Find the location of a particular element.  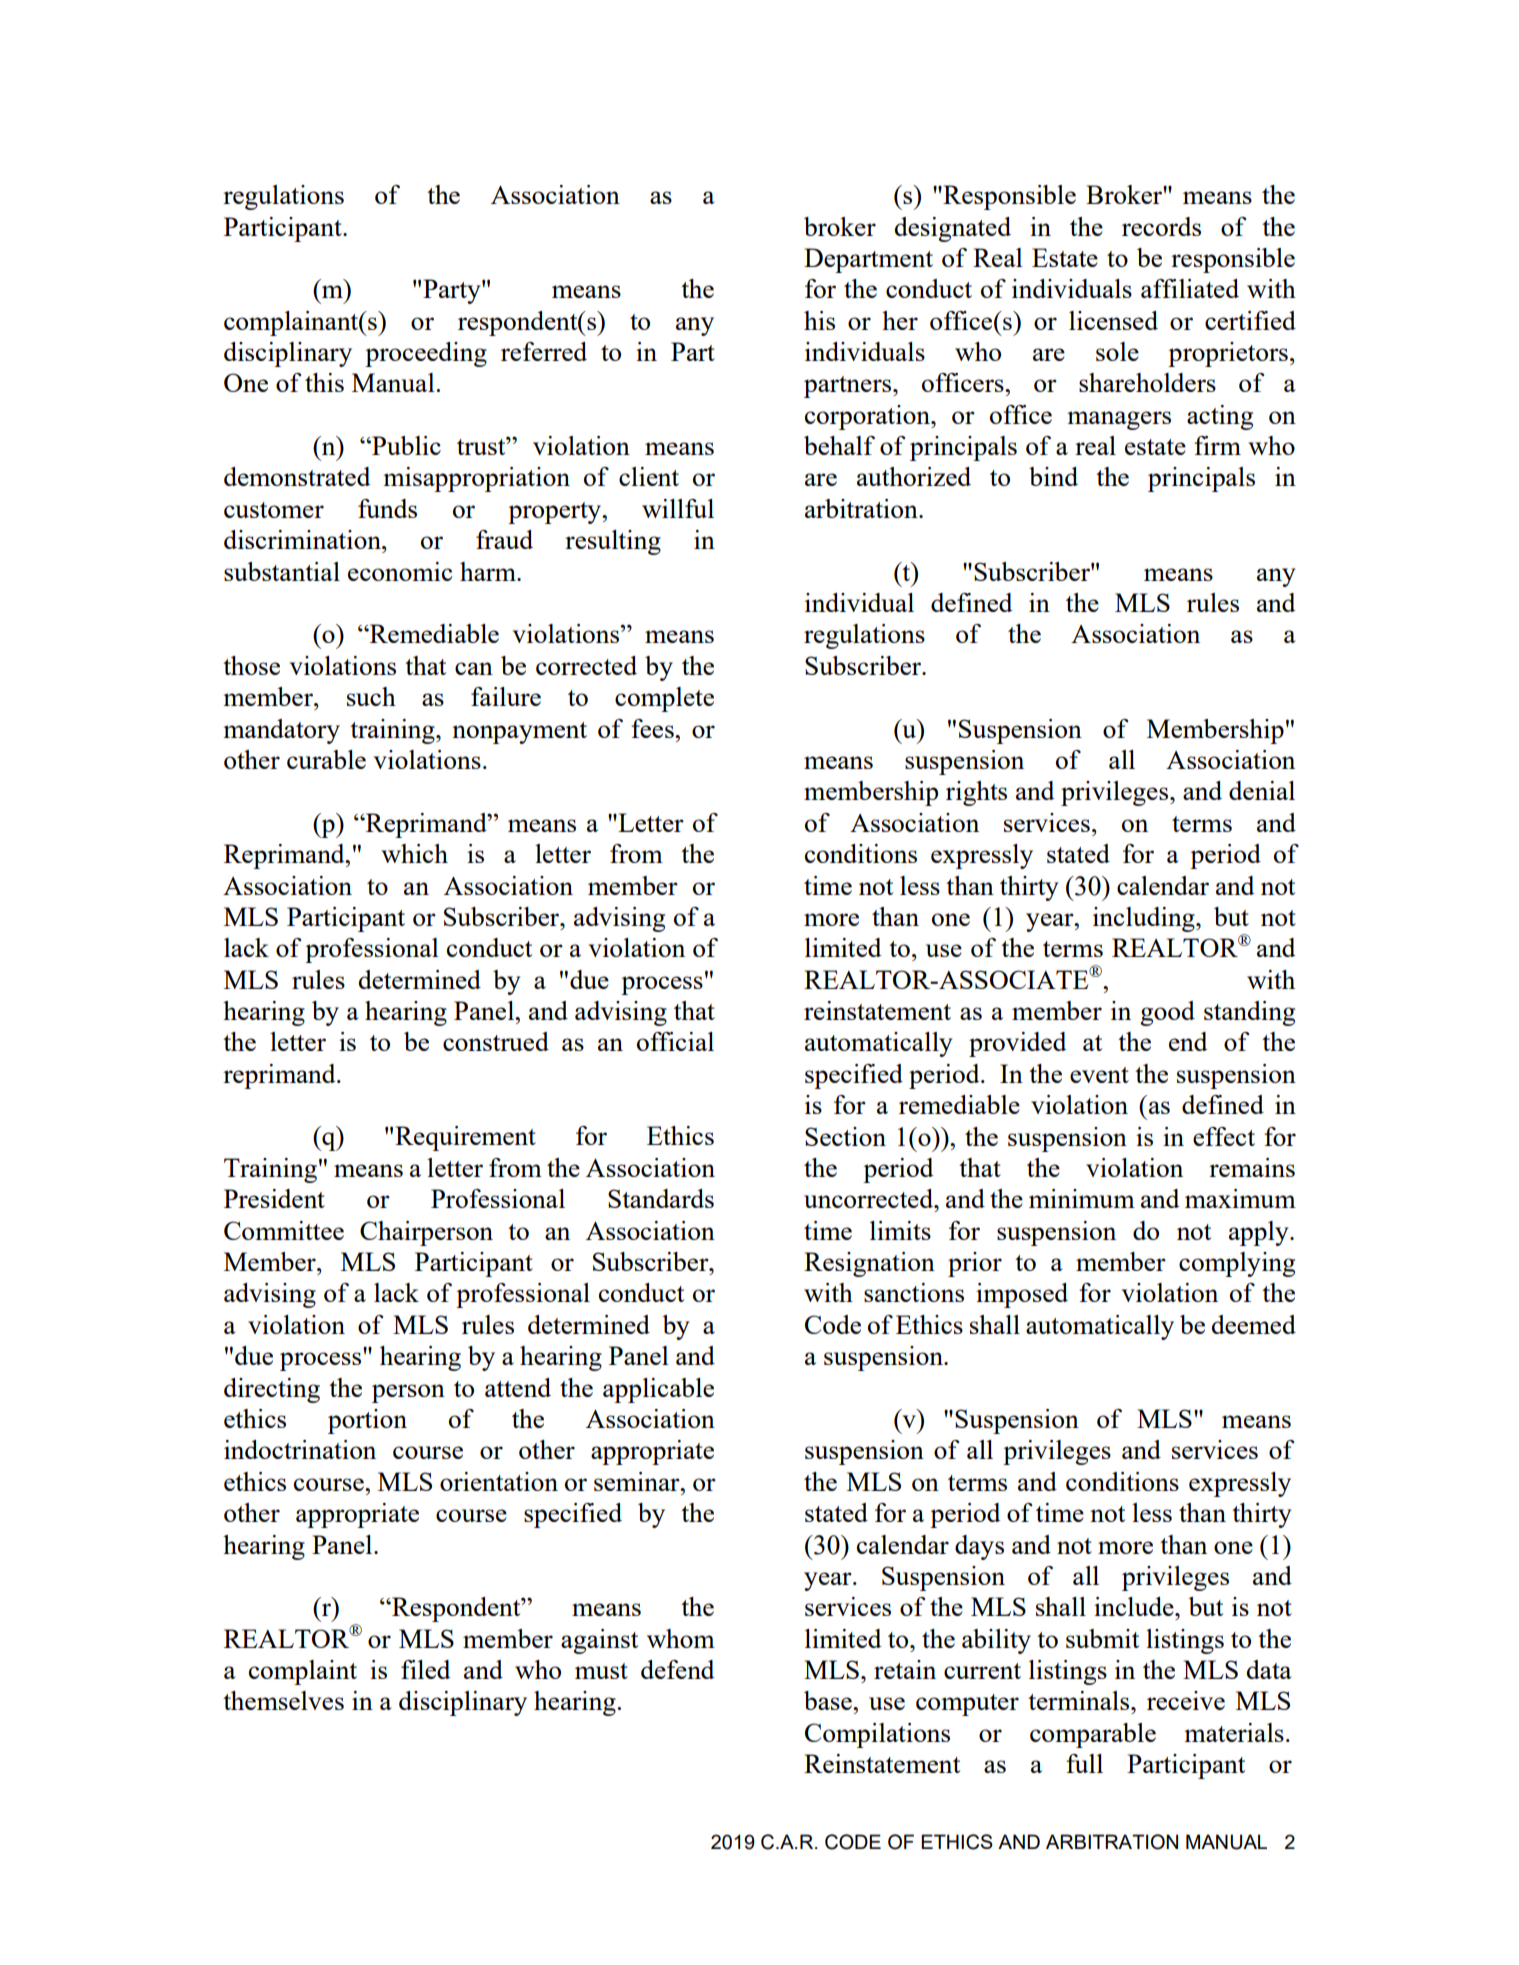

designated is located at coordinates (952, 229).
